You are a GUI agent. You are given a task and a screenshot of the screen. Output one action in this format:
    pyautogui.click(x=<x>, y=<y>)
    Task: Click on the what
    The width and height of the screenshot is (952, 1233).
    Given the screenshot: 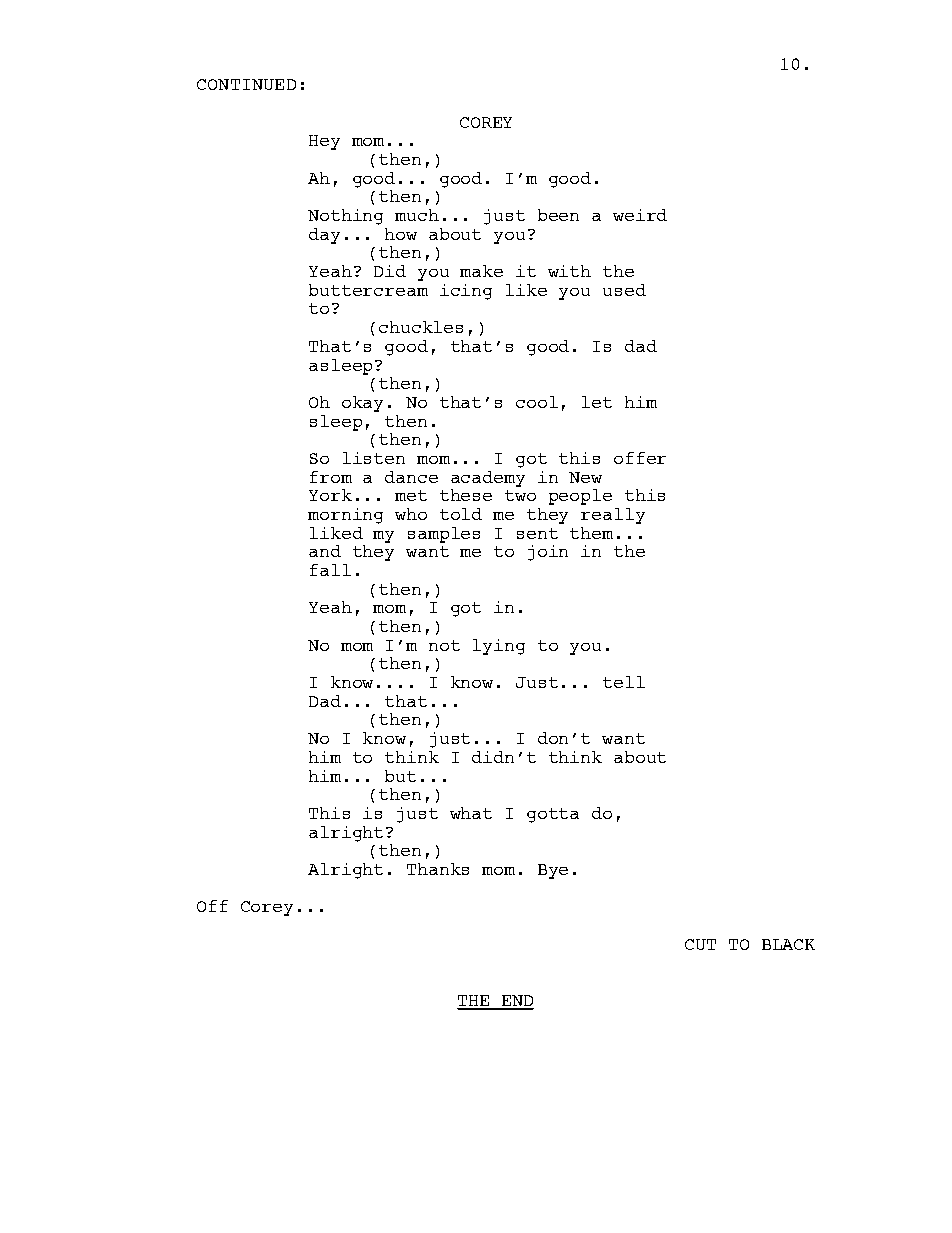 What is the action you would take?
    pyautogui.click(x=471, y=813)
